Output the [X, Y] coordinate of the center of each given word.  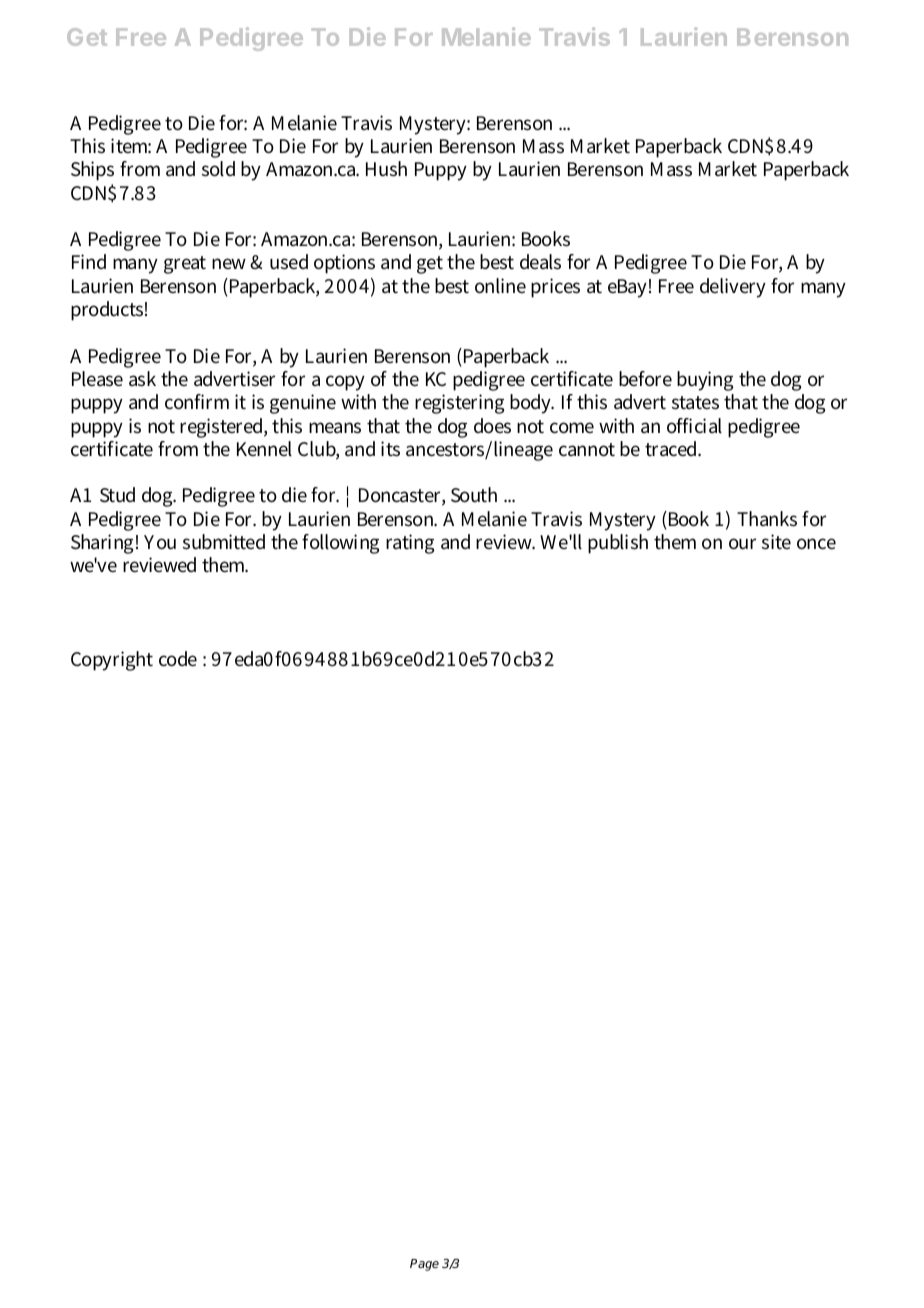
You [160, 542]
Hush [386, 169]
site [776, 542]
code [178, 659]
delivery [733, 288]
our [742, 544]
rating [410, 544]
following [340, 544]
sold [218, 169]
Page [424, 1265]
